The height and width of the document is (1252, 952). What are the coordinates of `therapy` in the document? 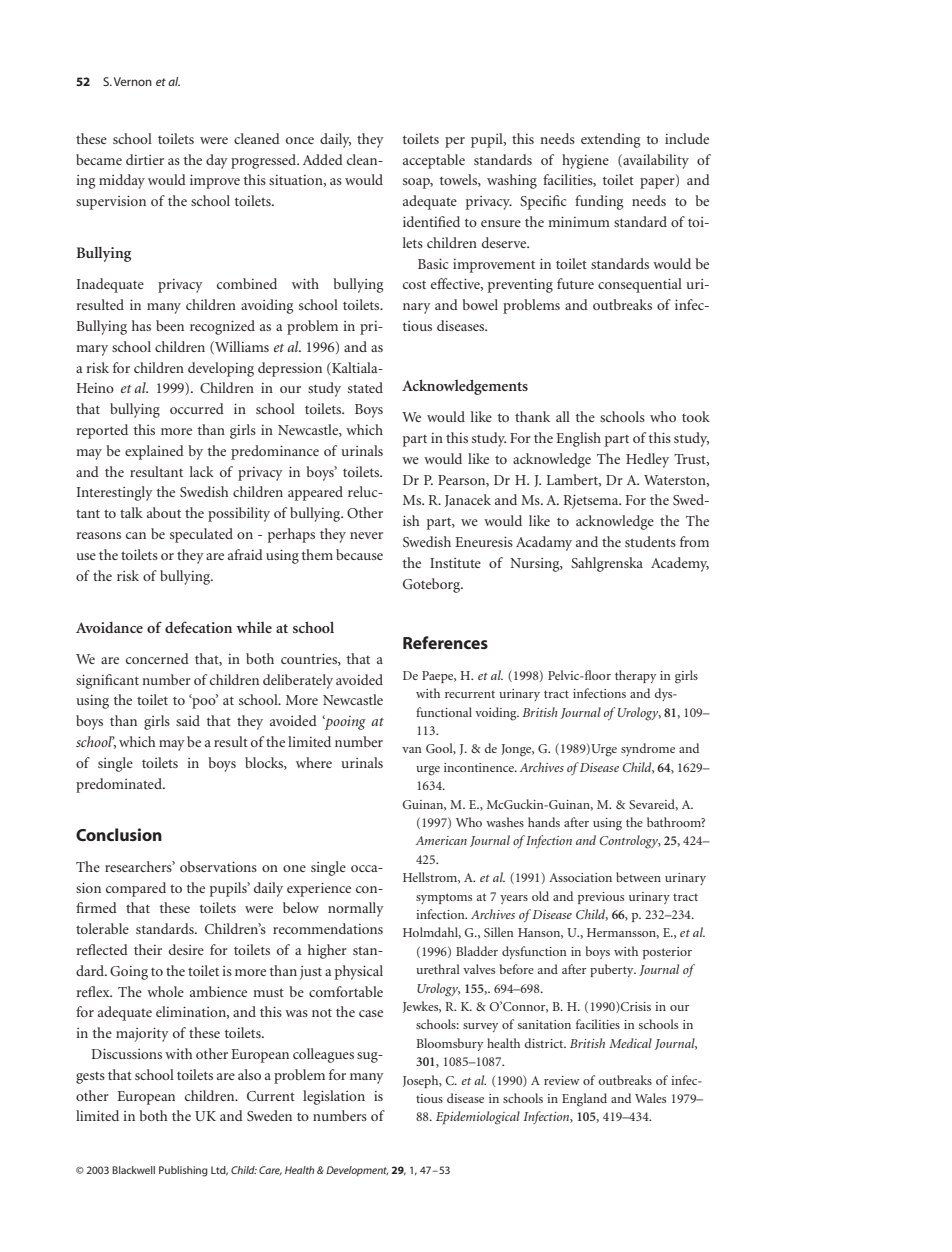 It's located at (635, 676).
